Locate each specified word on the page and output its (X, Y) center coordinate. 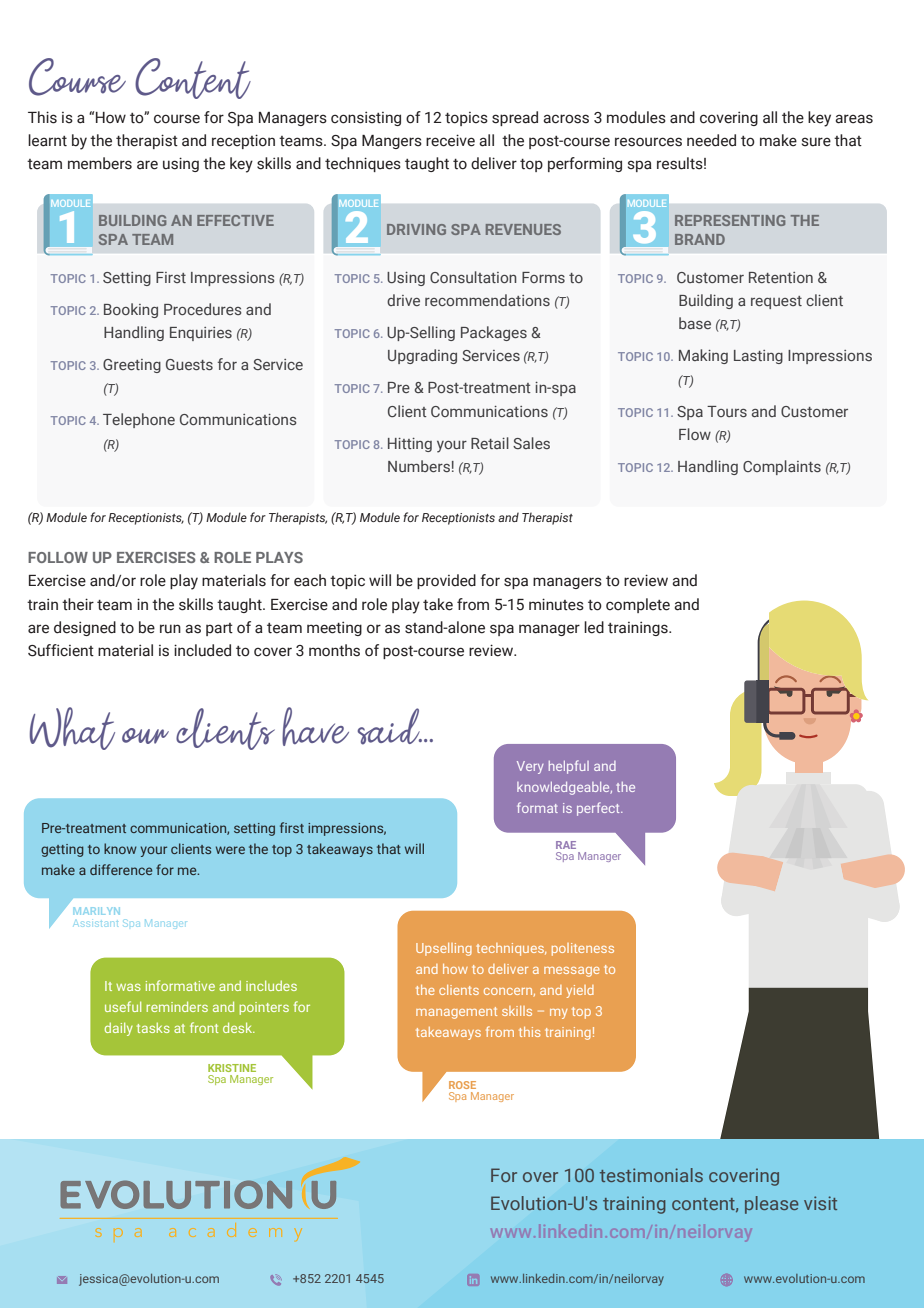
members (100, 163)
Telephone (139, 420)
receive (450, 140)
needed (711, 140)
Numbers (419, 466)
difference (121, 869)
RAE (566, 845)
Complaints (782, 467)
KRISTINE (232, 1068)
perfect (599, 809)
